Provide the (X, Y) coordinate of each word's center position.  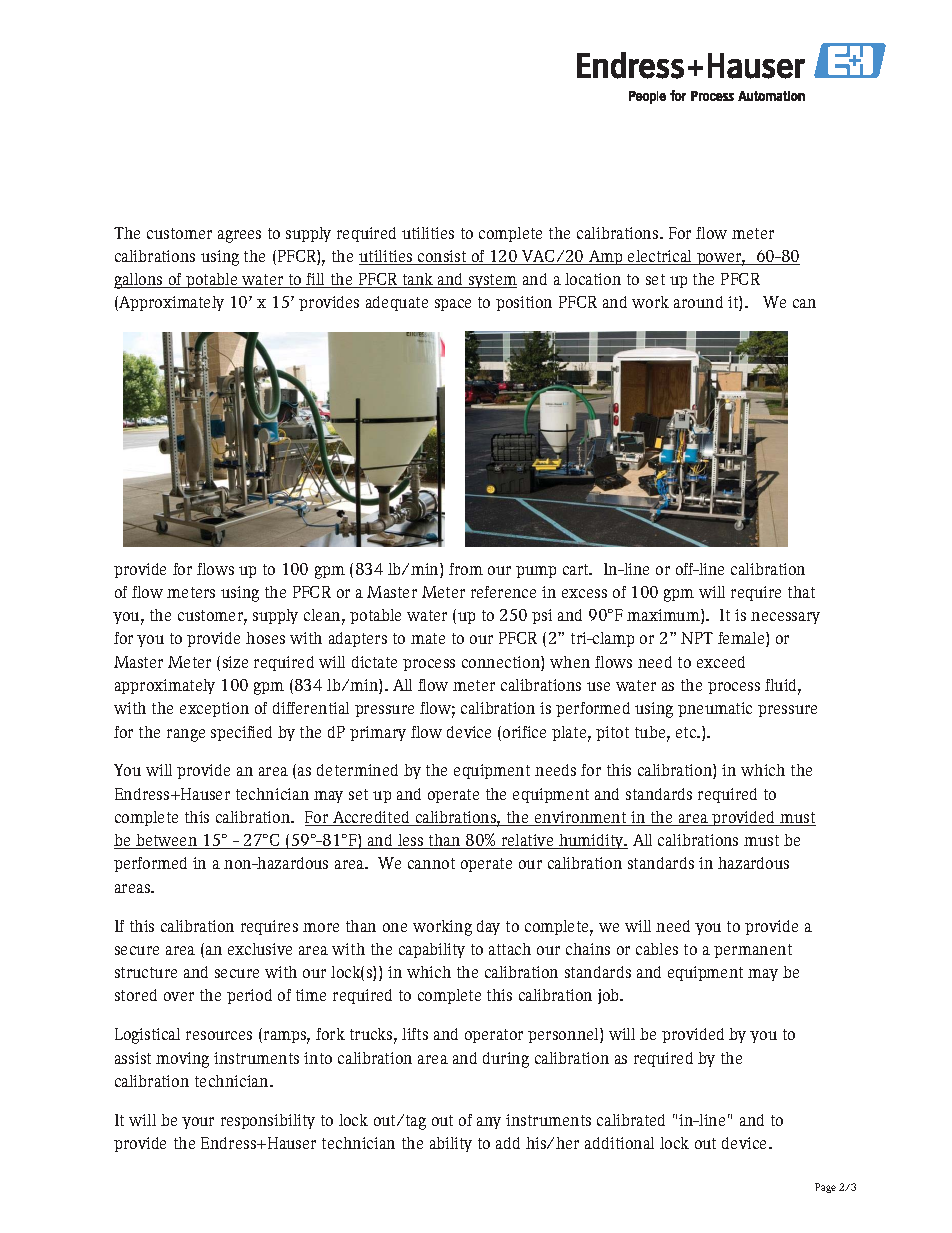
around (698, 302)
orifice (524, 732)
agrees (239, 236)
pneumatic (715, 709)
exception (214, 709)
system (492, 281)
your (198, 1123)
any (489, 1123)
